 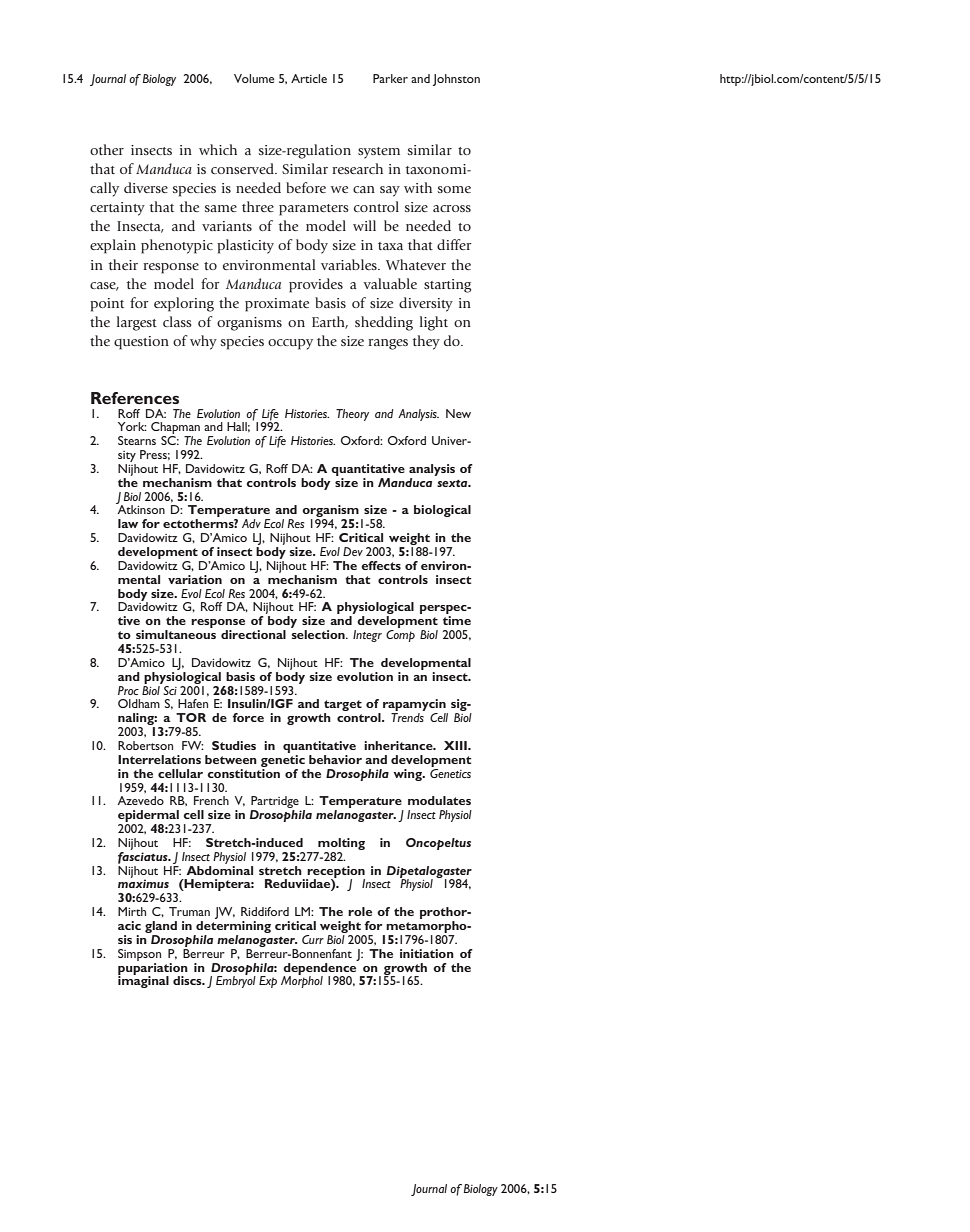 What do you see at coordinates (251, 523) in the screenshot?
I see `Adv` at bounding box center [251, 523].
